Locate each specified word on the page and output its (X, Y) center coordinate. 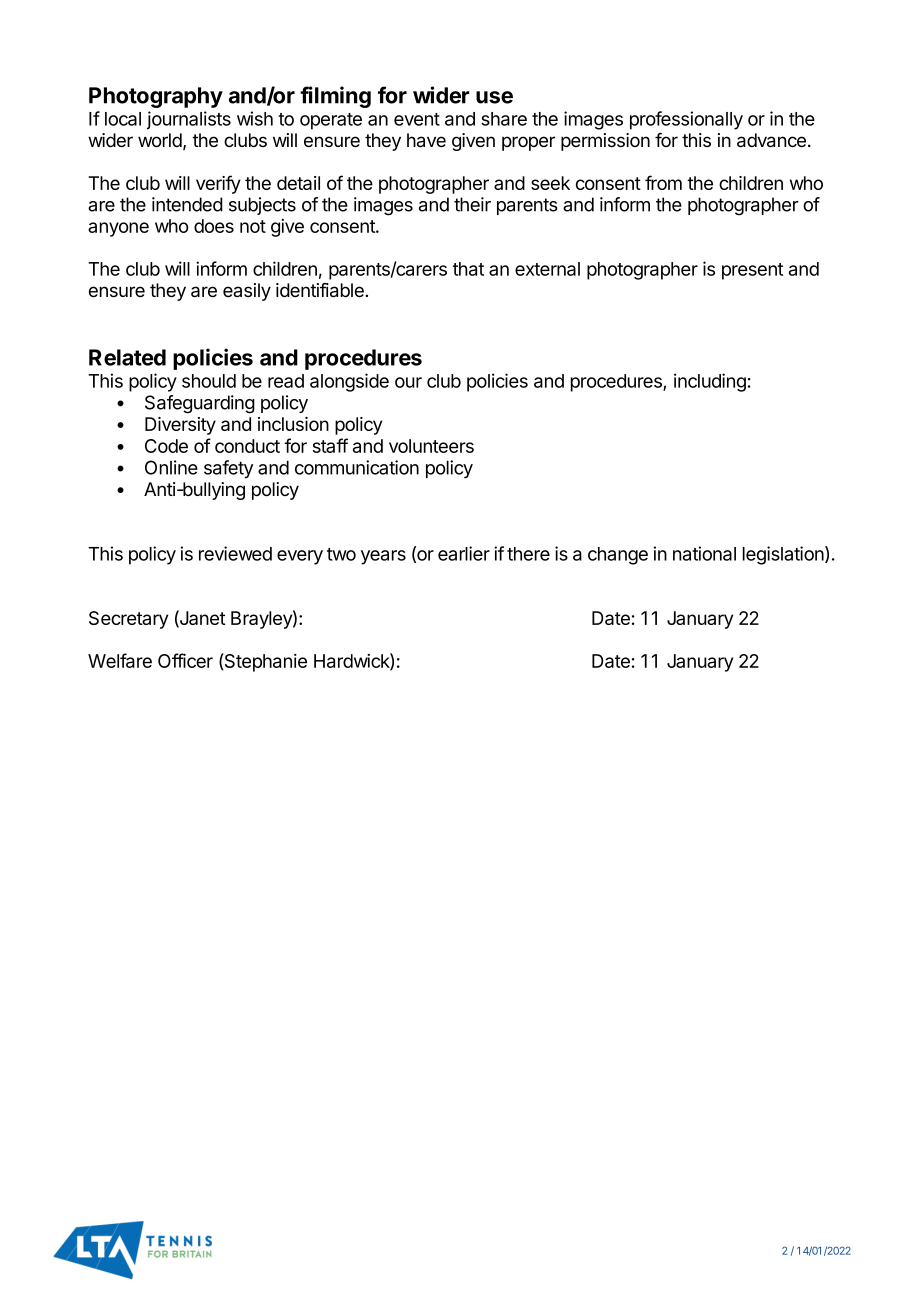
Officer (185, 660)
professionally (686, 120)
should (209, 381)
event (417, 119)
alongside (349, 382)
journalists (189, 120)
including (710, 382)
